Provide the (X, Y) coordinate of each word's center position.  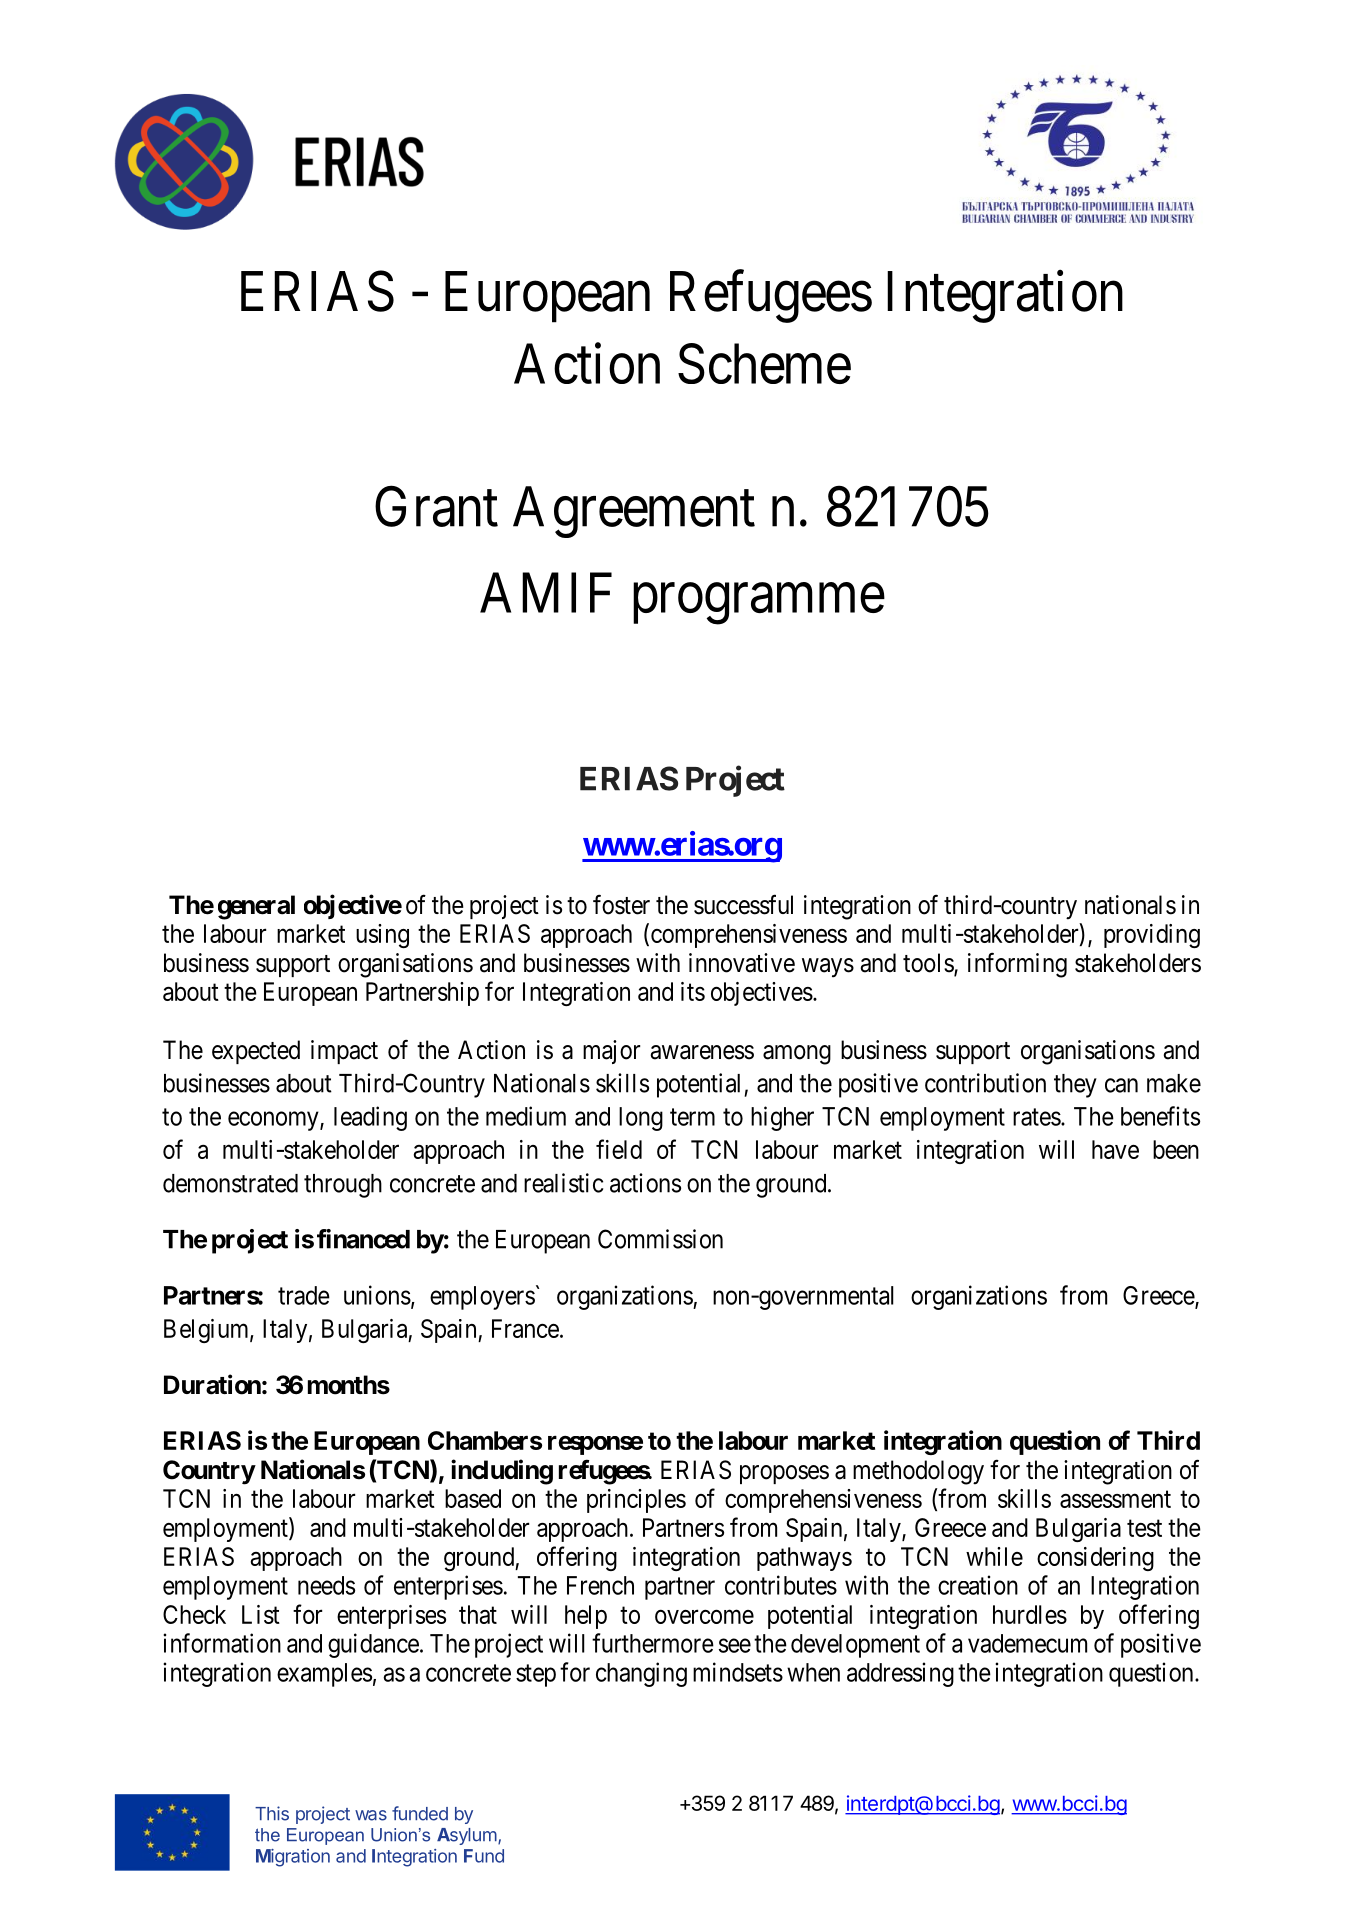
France (525, 1328)
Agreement (634, 512)
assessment (1115, 1499)
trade (304, 1295)
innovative (742, 963)
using (382, 936)
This (272, 1813)
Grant (436, 507)
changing (641, 1674)
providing (1152, 936)
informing (1017, 965)
